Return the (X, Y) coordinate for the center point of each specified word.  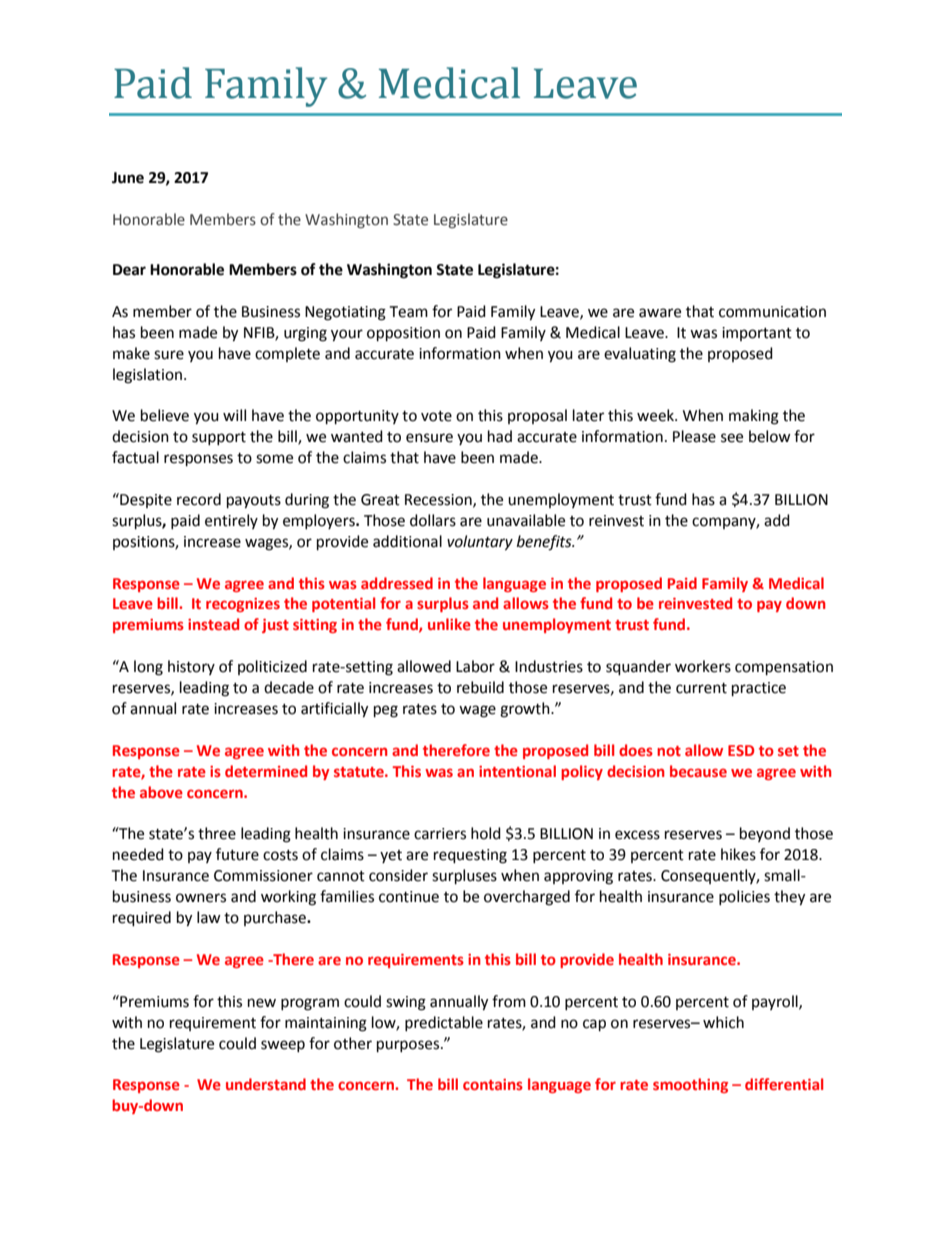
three (217, 833)
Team (408, 312)
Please (694, 436)
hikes (738, 854)
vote (436, 416)
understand (266, 1084)
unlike (449, 624)
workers (703, 666)
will (234, 415)
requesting (470, 856)
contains (493, 1084)
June (128, 178)
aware (660, 313)
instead (213, 624)
